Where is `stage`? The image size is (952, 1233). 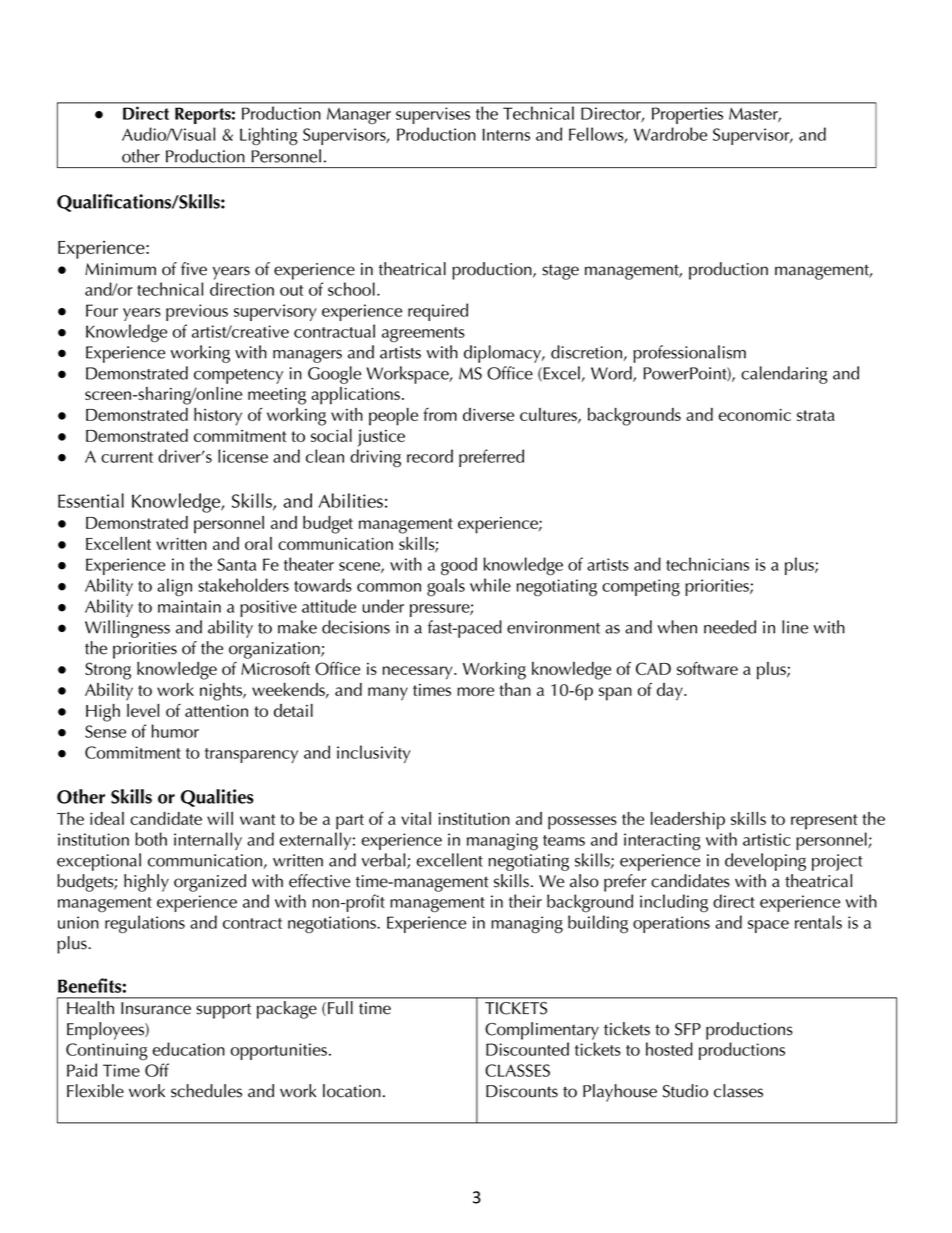
stage is located at coordinates (560, 272).
